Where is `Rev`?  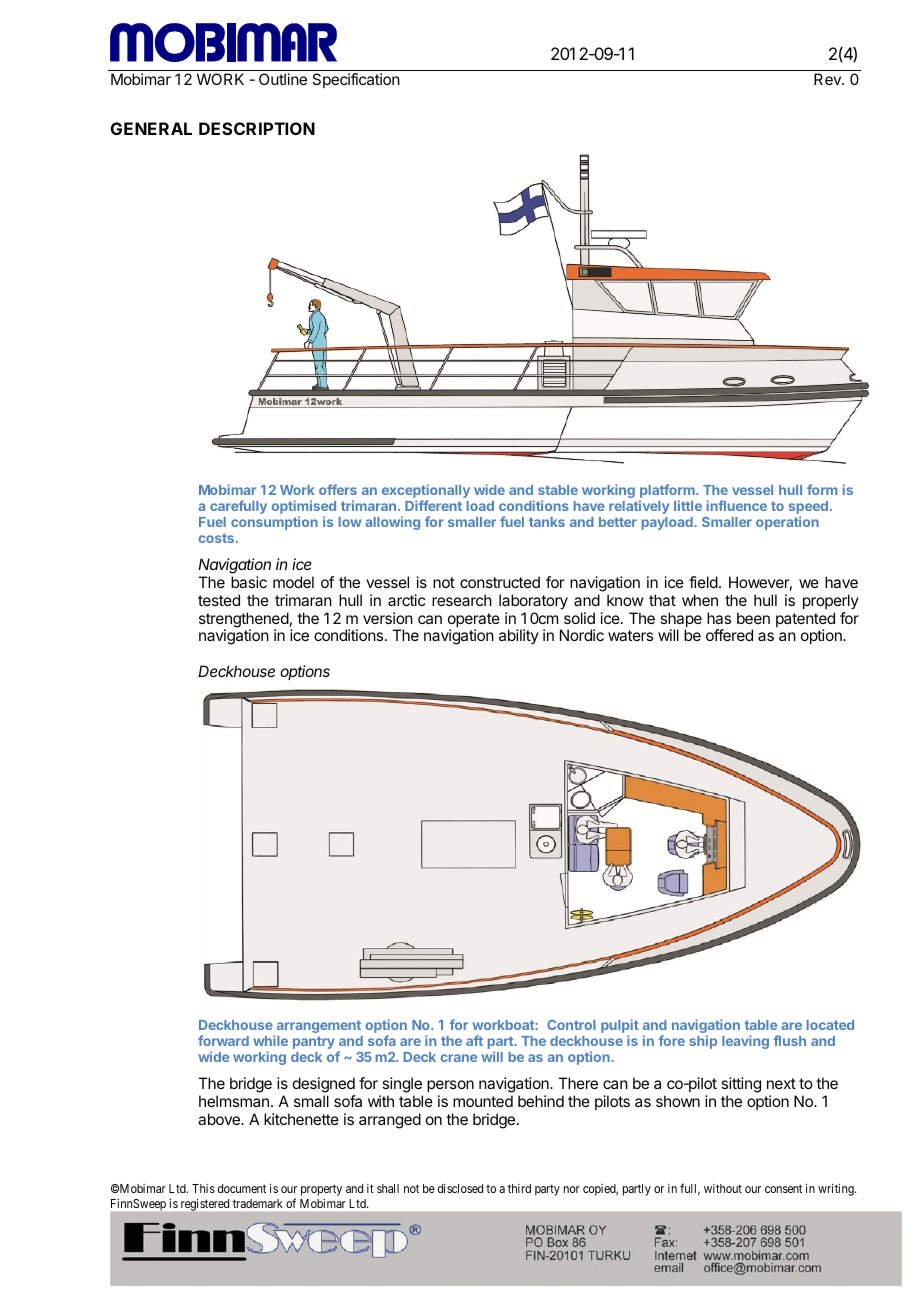 Rev is located at coordinates (828, 79).
